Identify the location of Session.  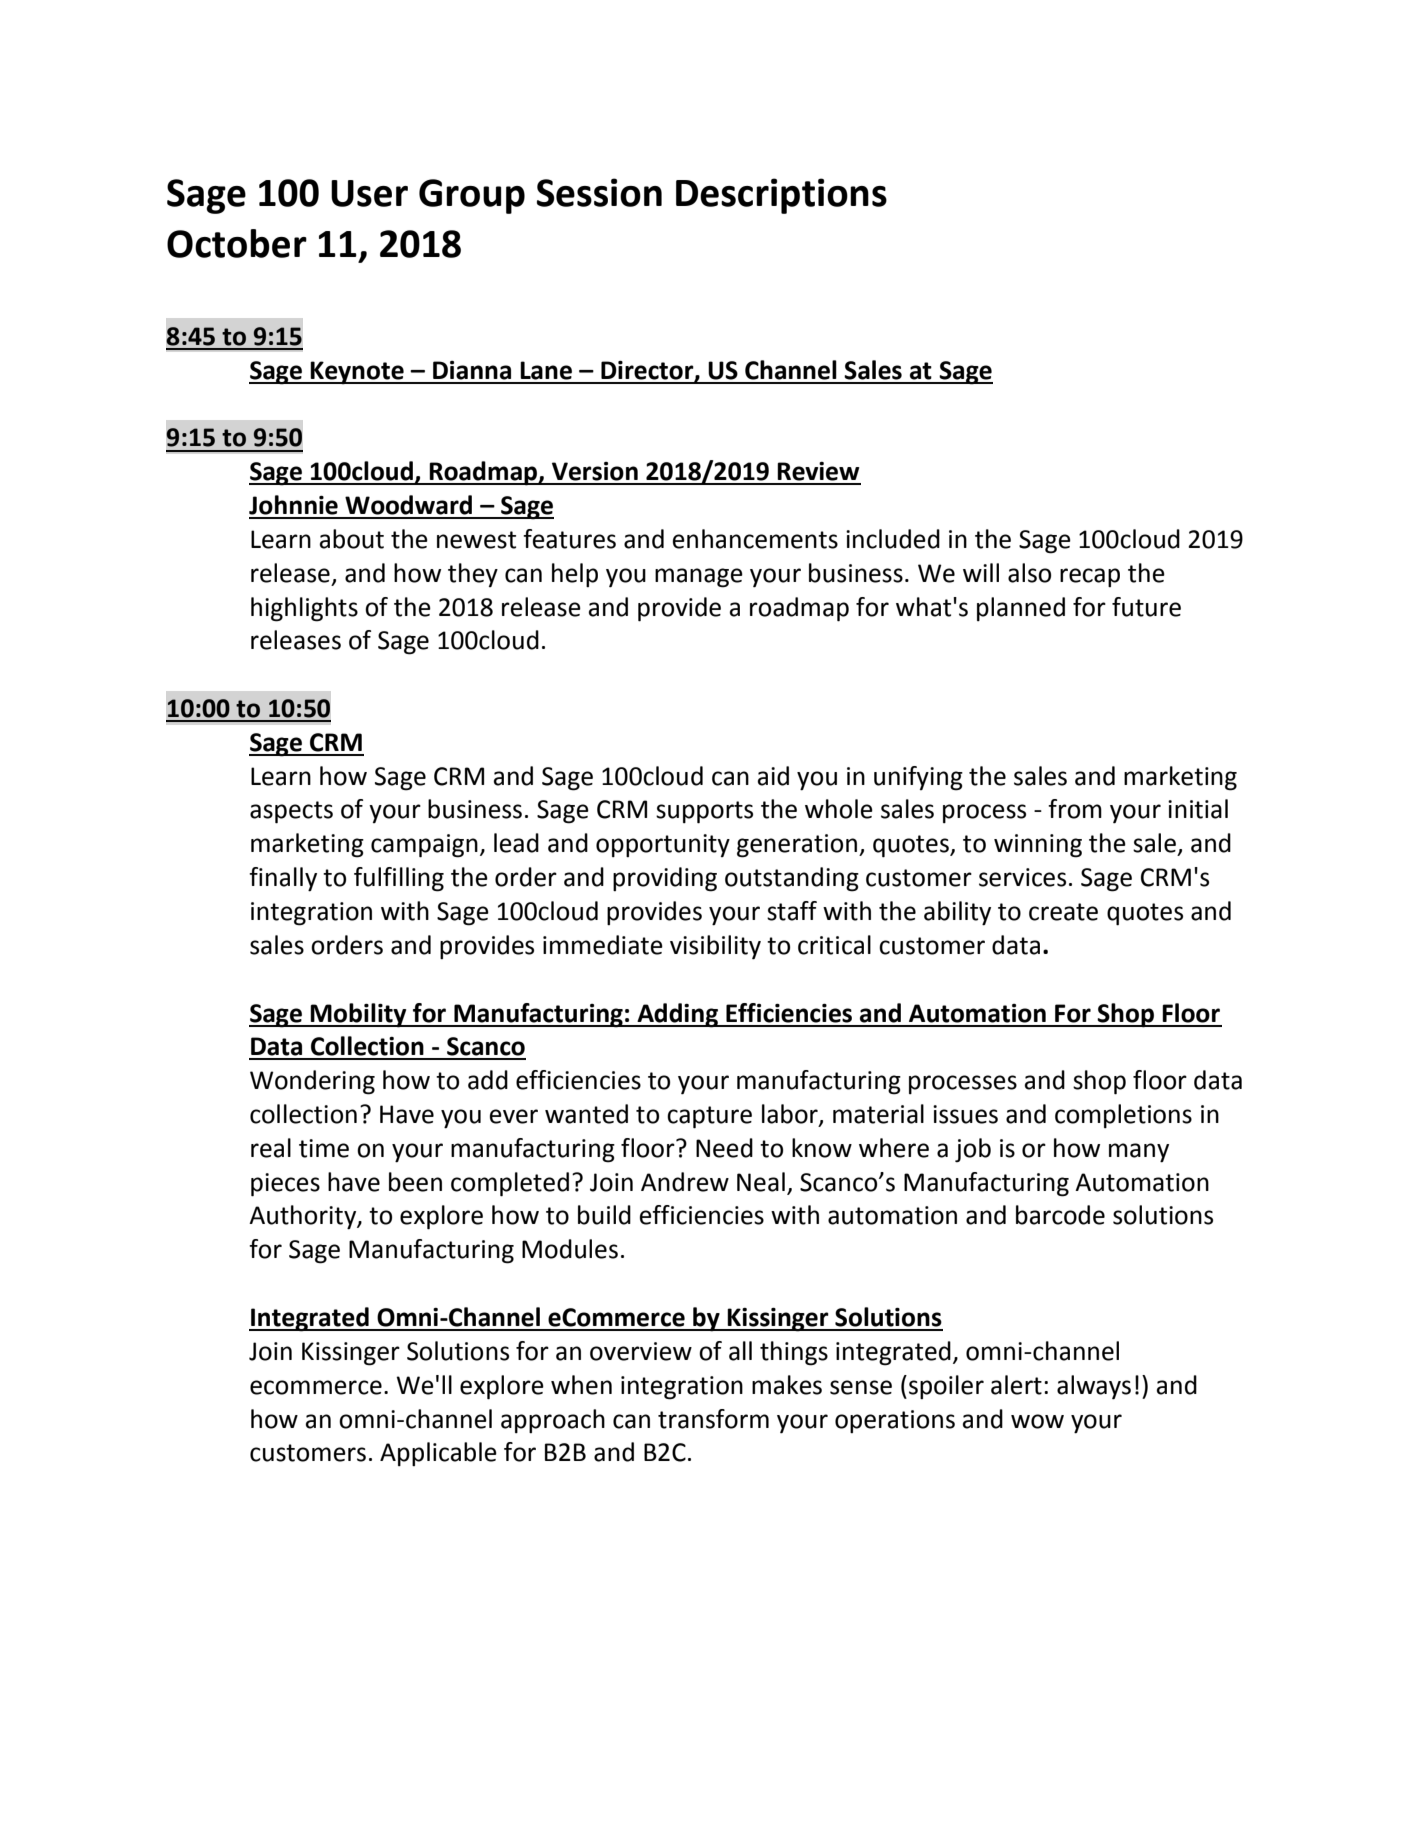
(599, 192).
